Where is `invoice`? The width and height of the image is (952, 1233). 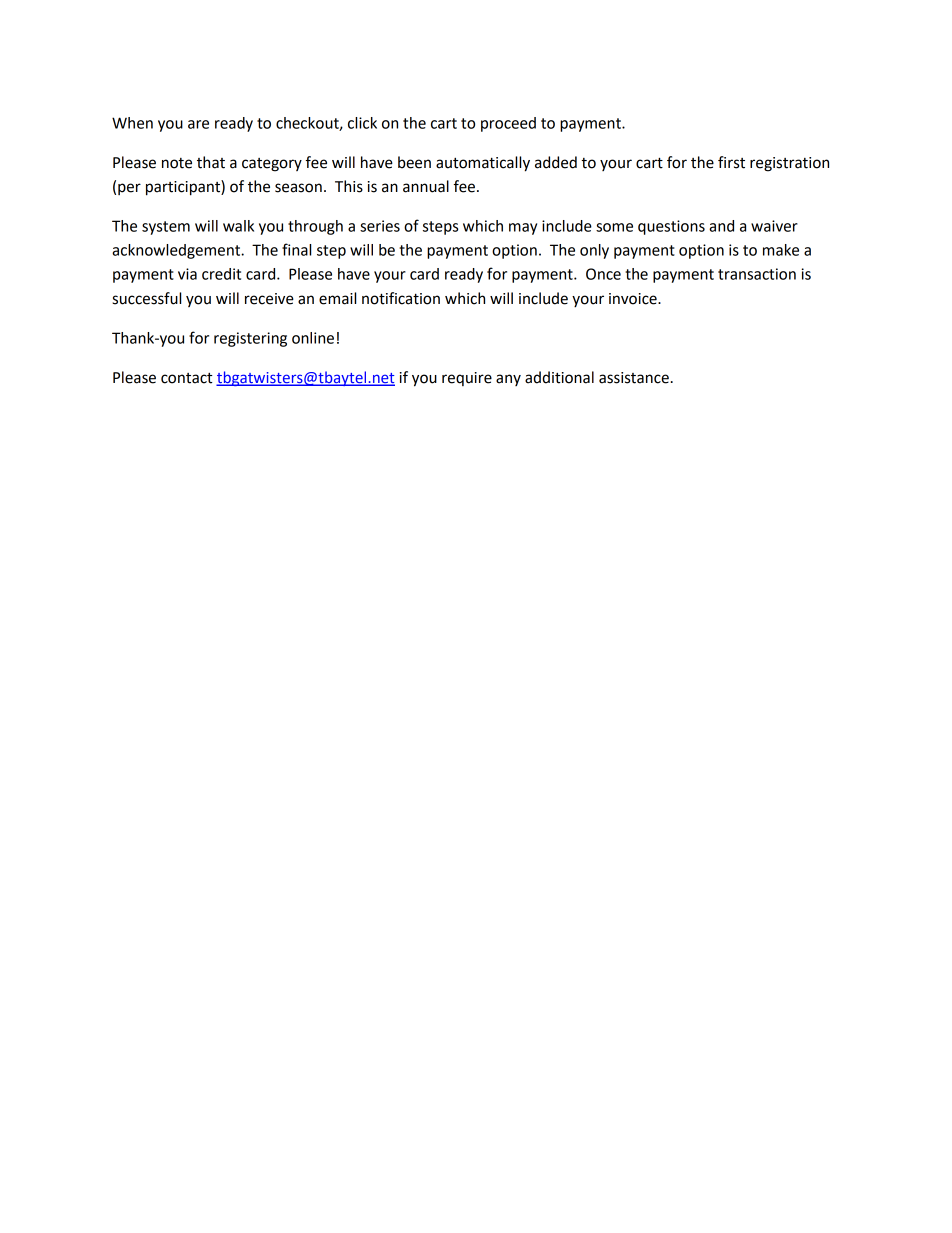
invoice is located at coordinates (634, 299).
